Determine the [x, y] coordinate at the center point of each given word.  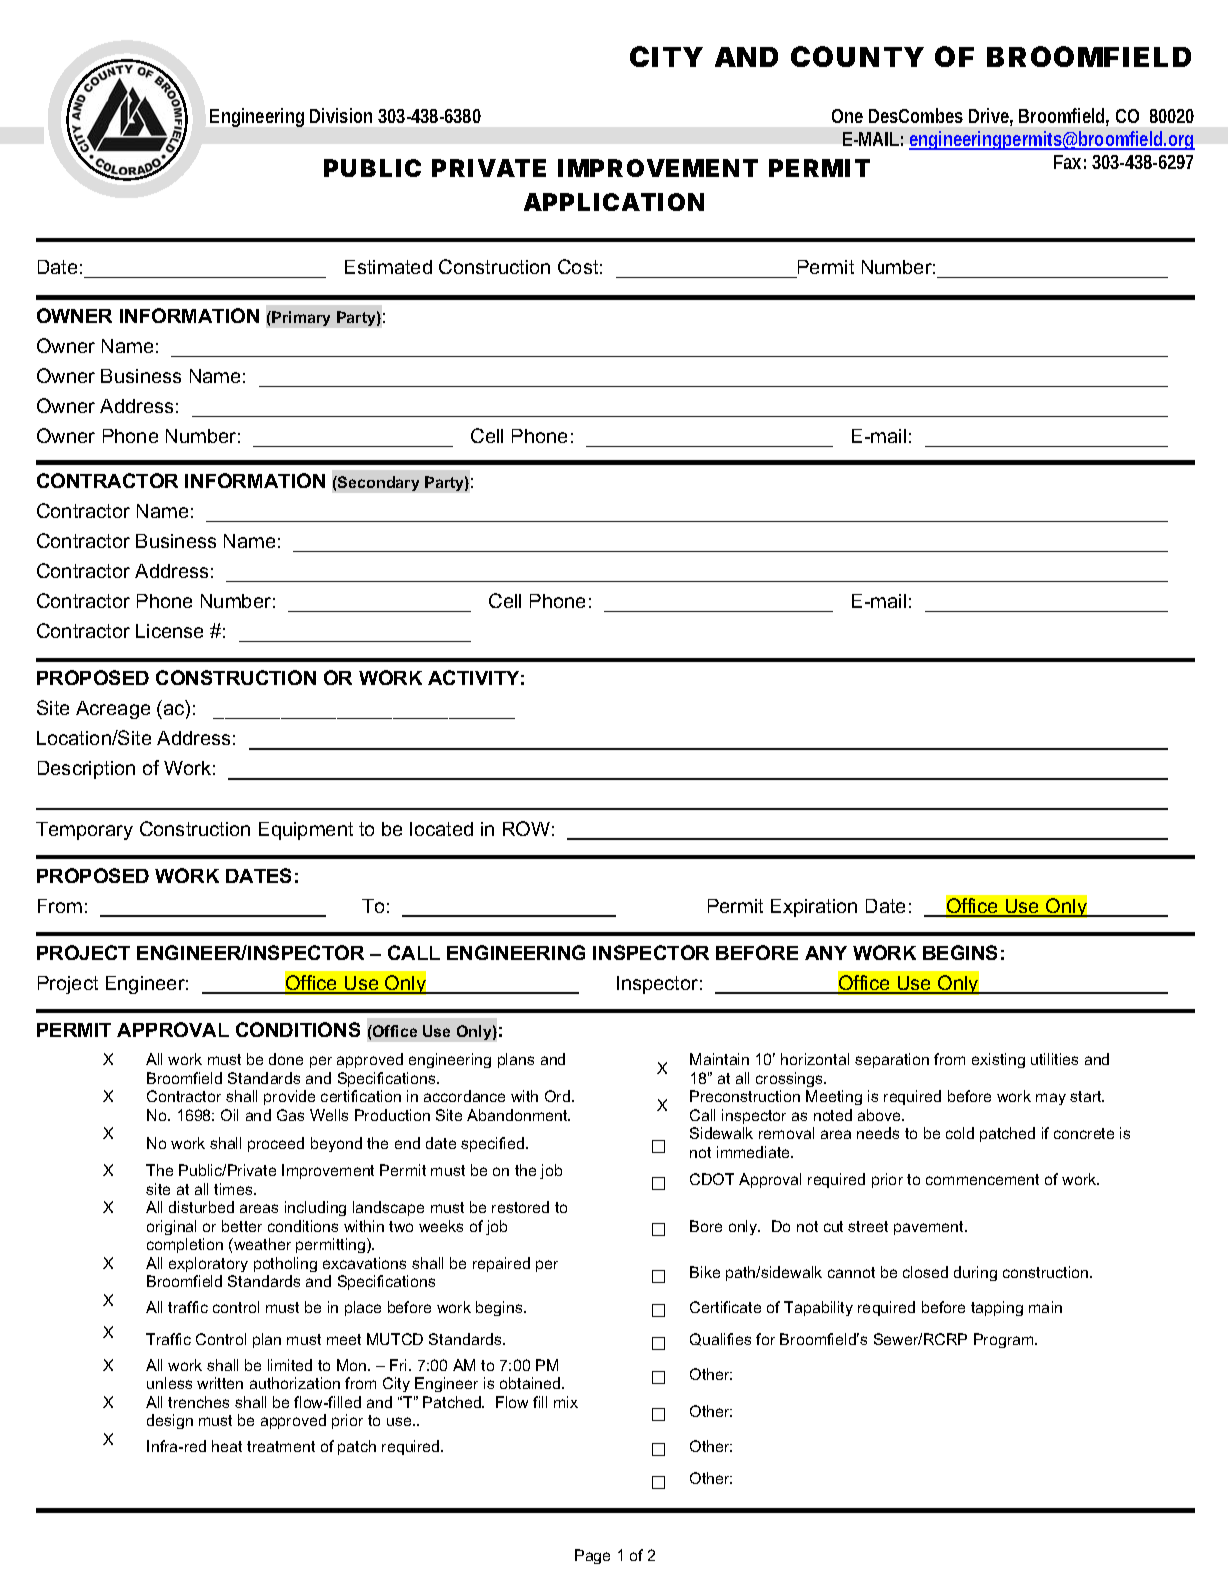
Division [341, 115]
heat [227, 1446]
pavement [930, 1228]
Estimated [388, 267]
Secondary [377, 483]
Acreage [113, 710]
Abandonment [518, 1115]
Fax [1067, 162]
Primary [301, 318]
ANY [826, 953]
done [286, 1059]
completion [185, 1245]
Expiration [814, 908]
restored [520, 1207]
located [441, 829]
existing [998, 1060]
